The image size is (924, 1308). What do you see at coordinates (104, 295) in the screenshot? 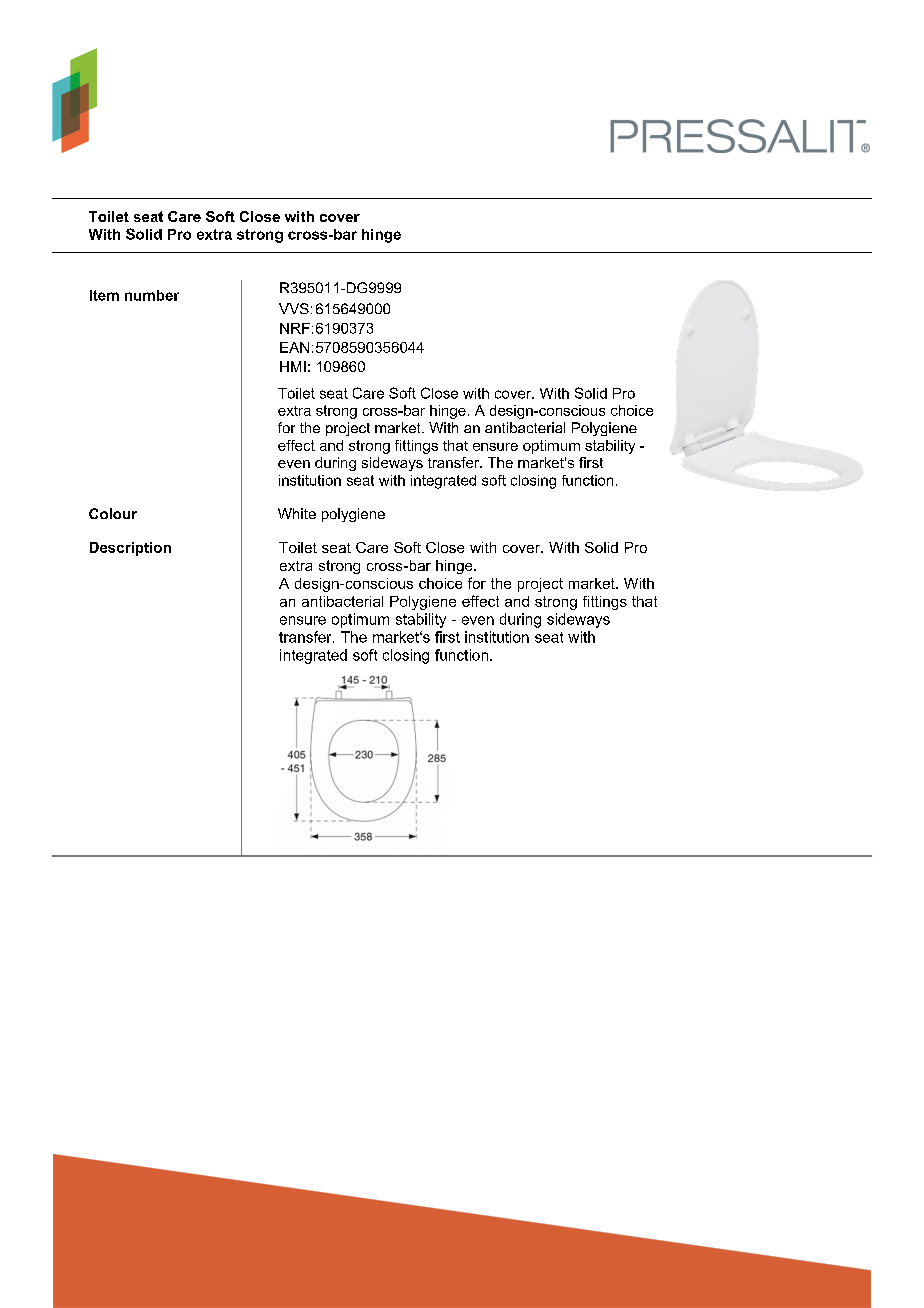
I see `Item` at bounding box center [104, 295].
